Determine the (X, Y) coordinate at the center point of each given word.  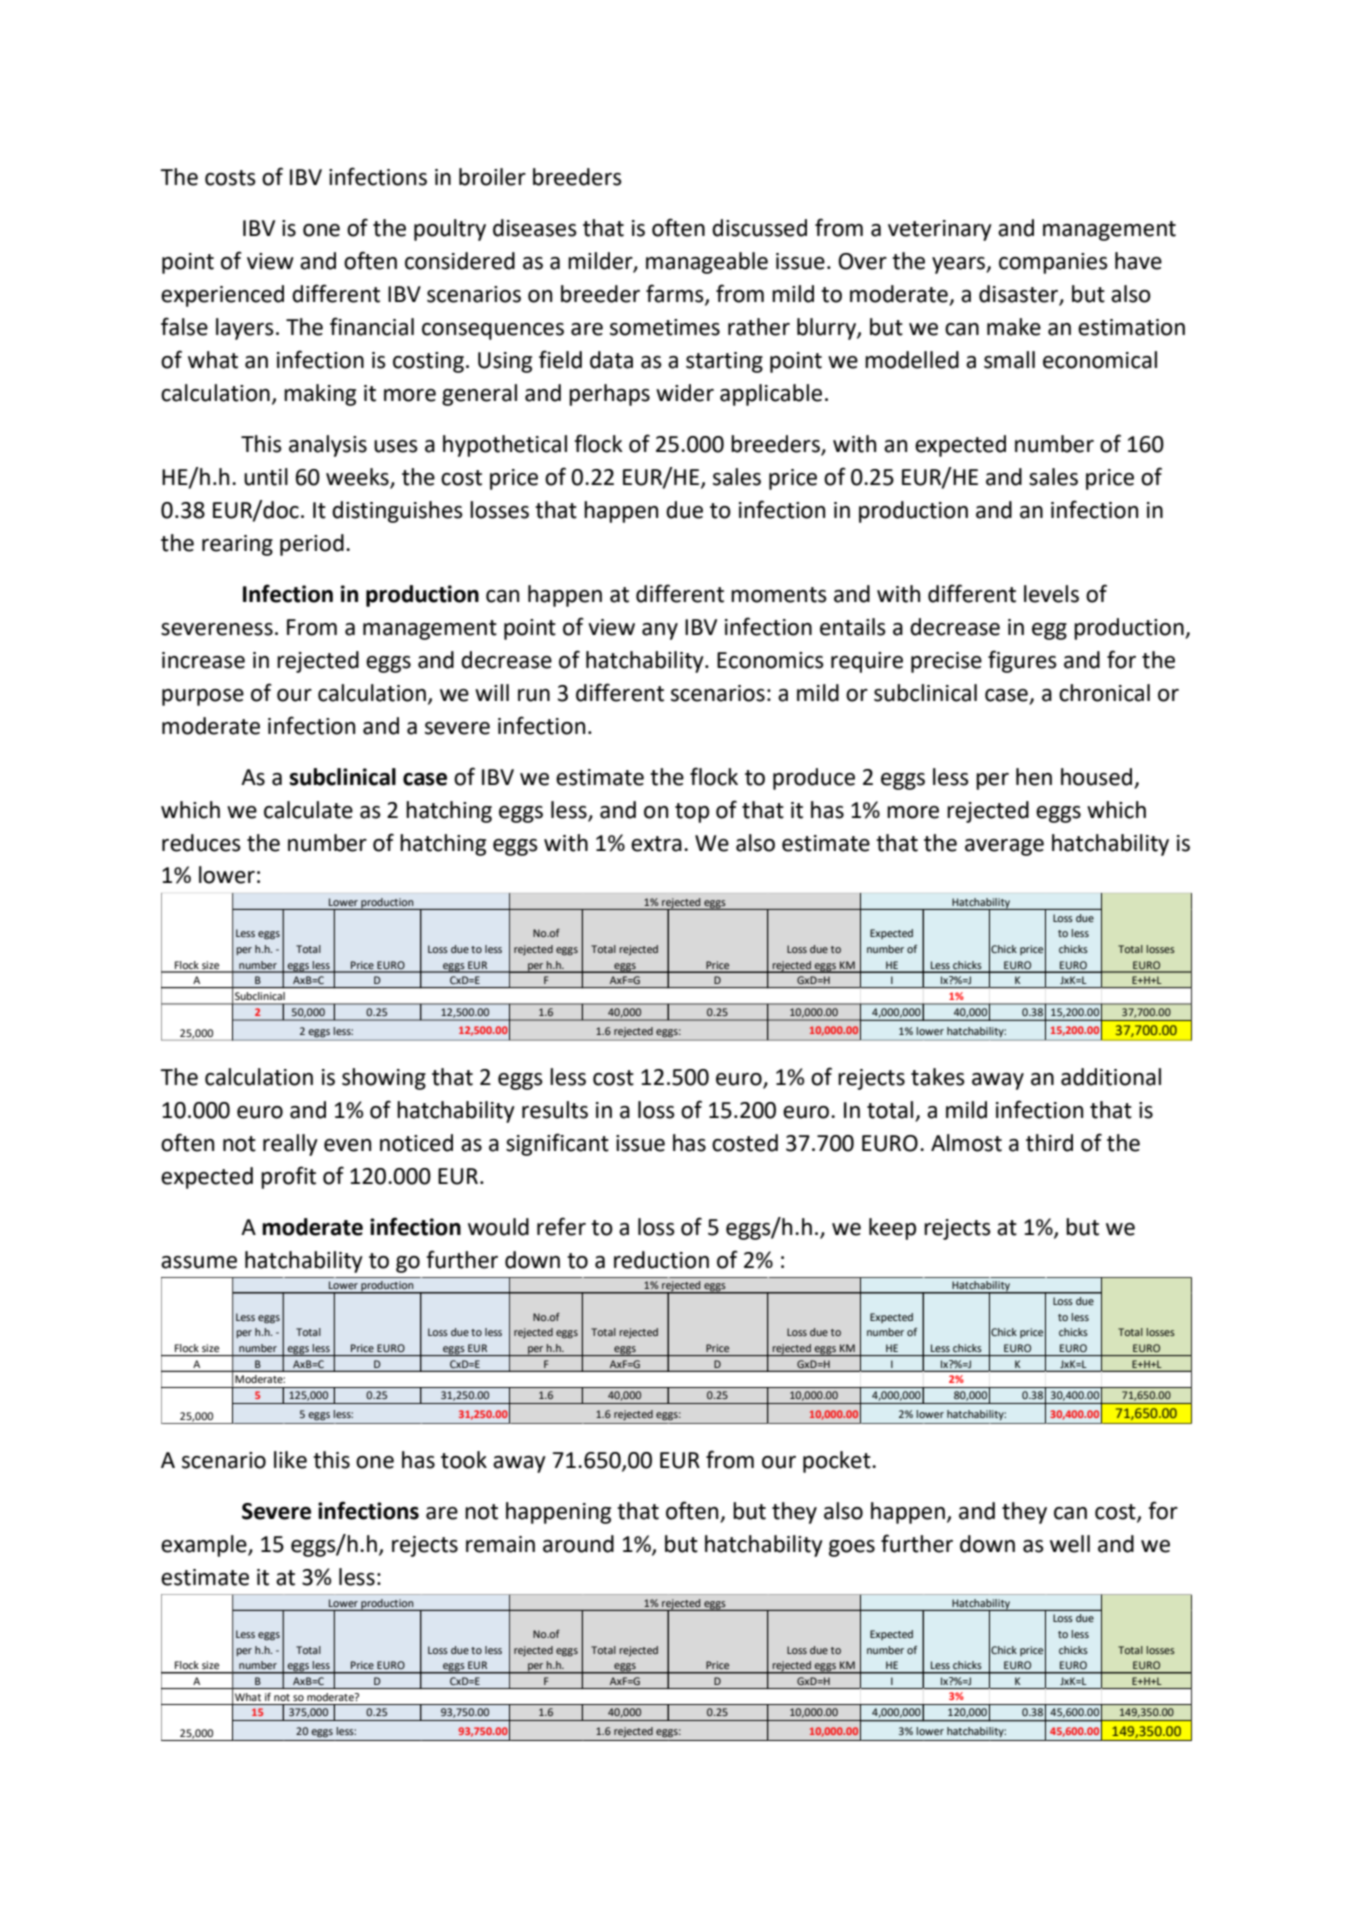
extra (656, 844)
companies (1053, 263)
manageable (707, 263)
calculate (308, 810)
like (290, 1460)
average (1004, 847)
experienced (222, 296)
